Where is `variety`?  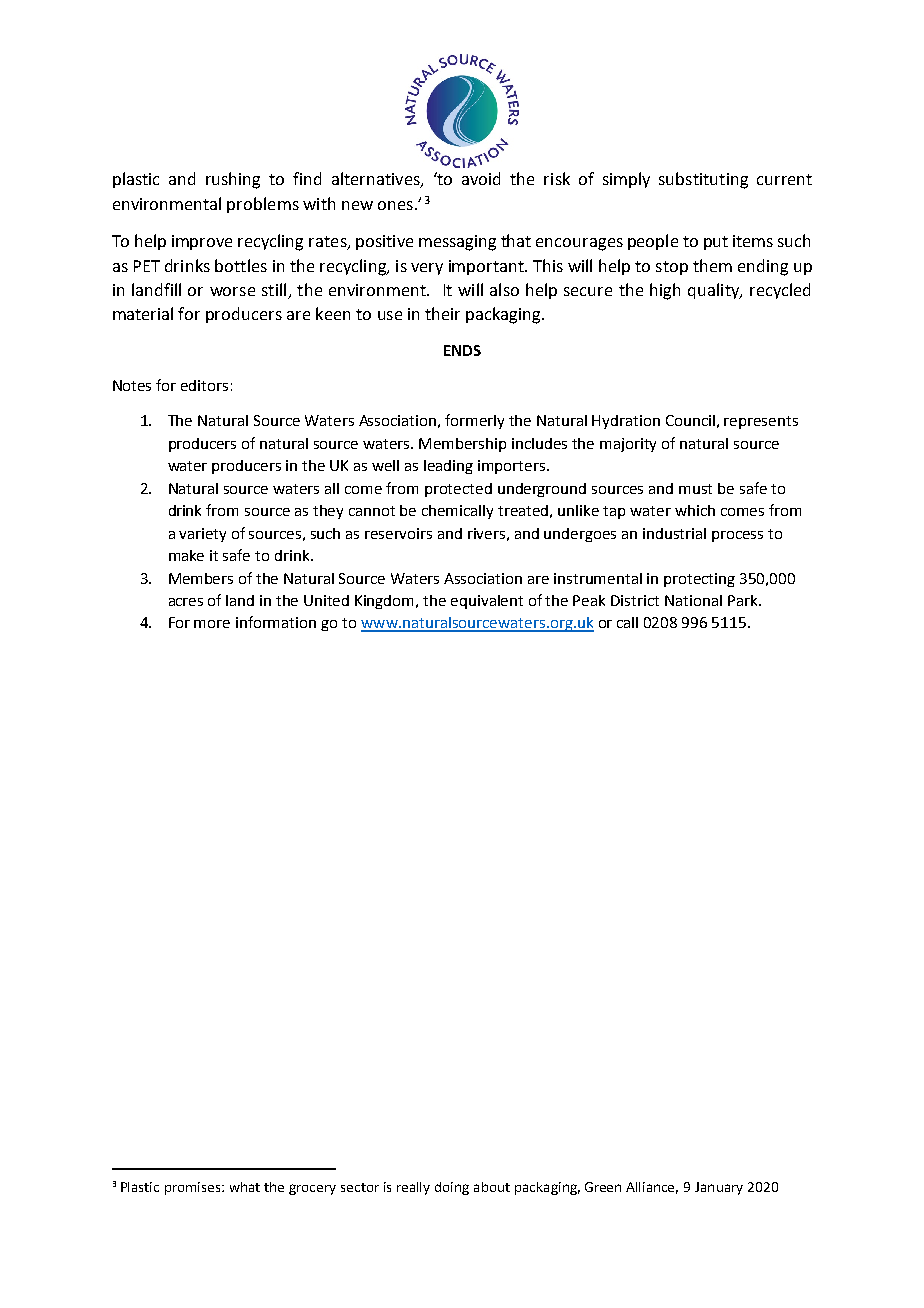 variety is located at coordinates (202, 535).
